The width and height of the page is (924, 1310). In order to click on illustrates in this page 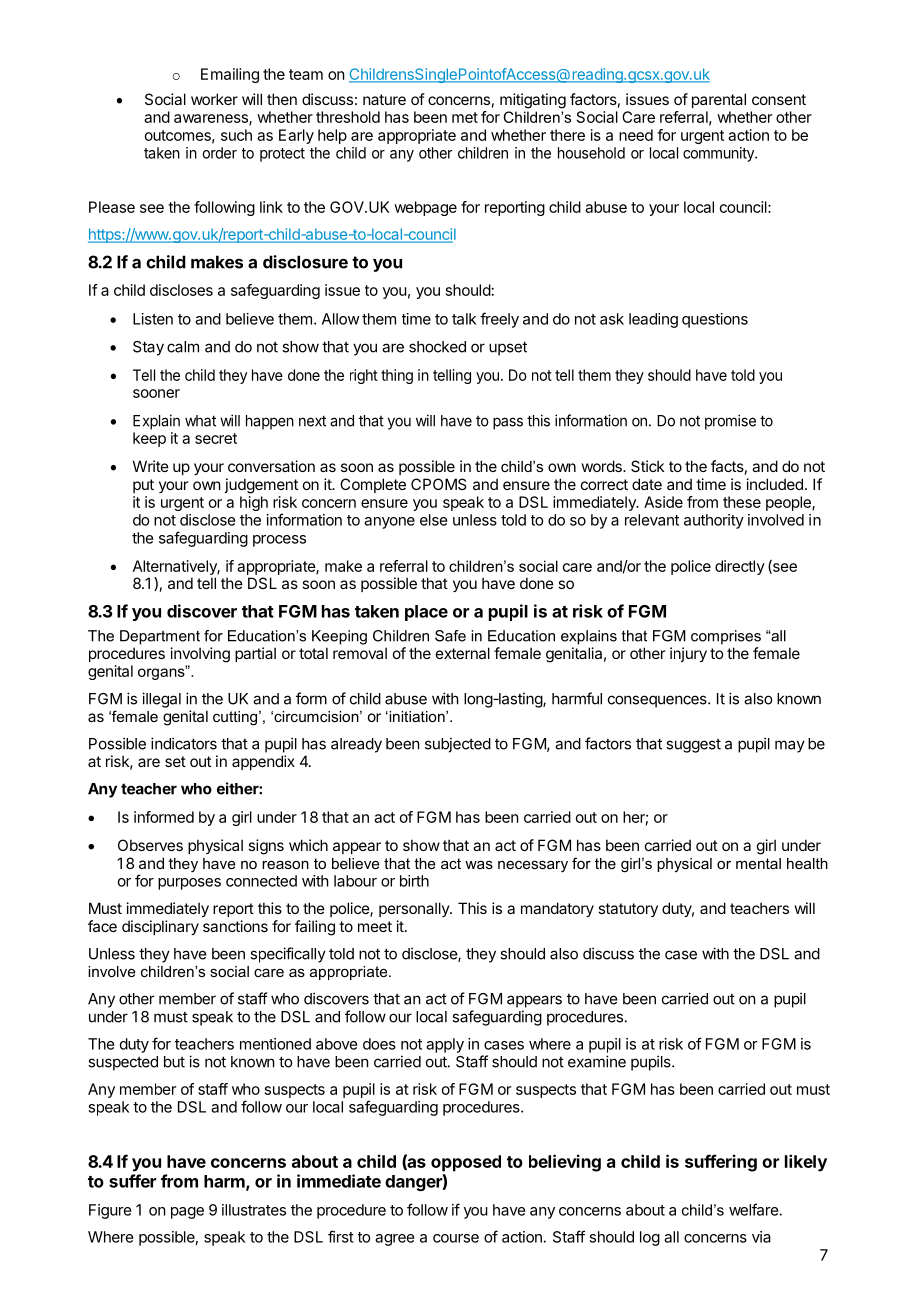, I will do `click(254, 1210)`.
